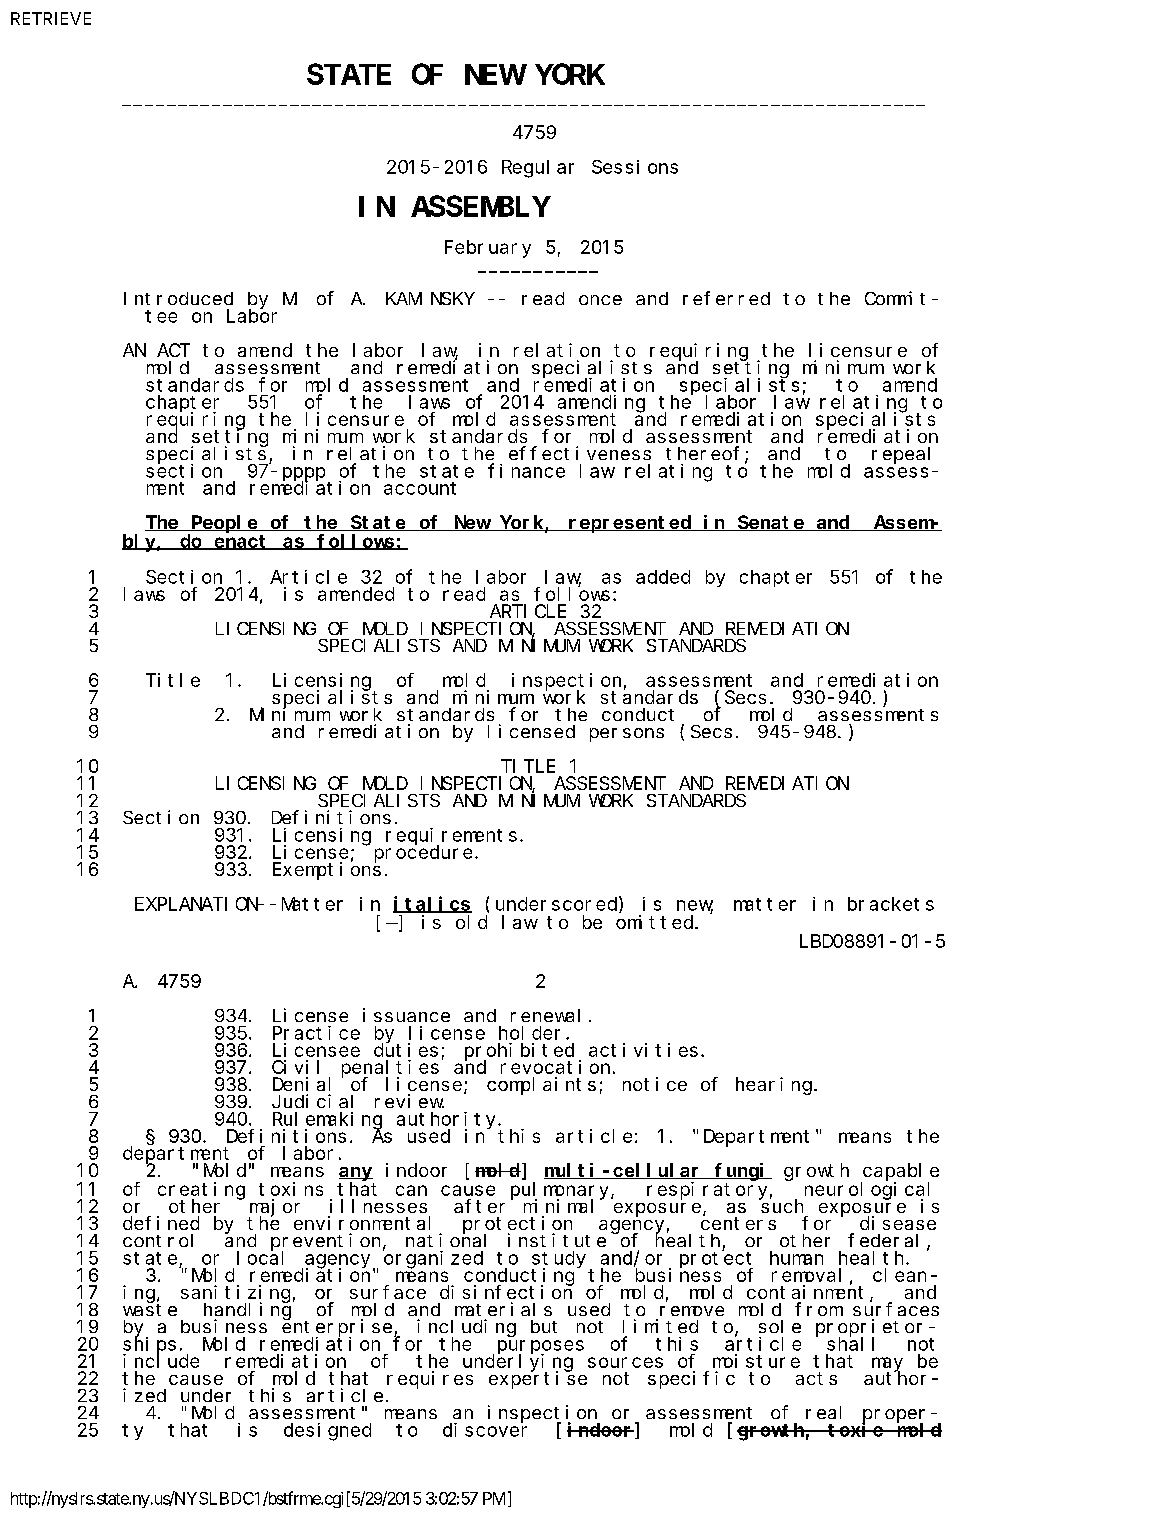 This document has height=1514, width=1170. I want to click on requires, so click(430, 1380).
